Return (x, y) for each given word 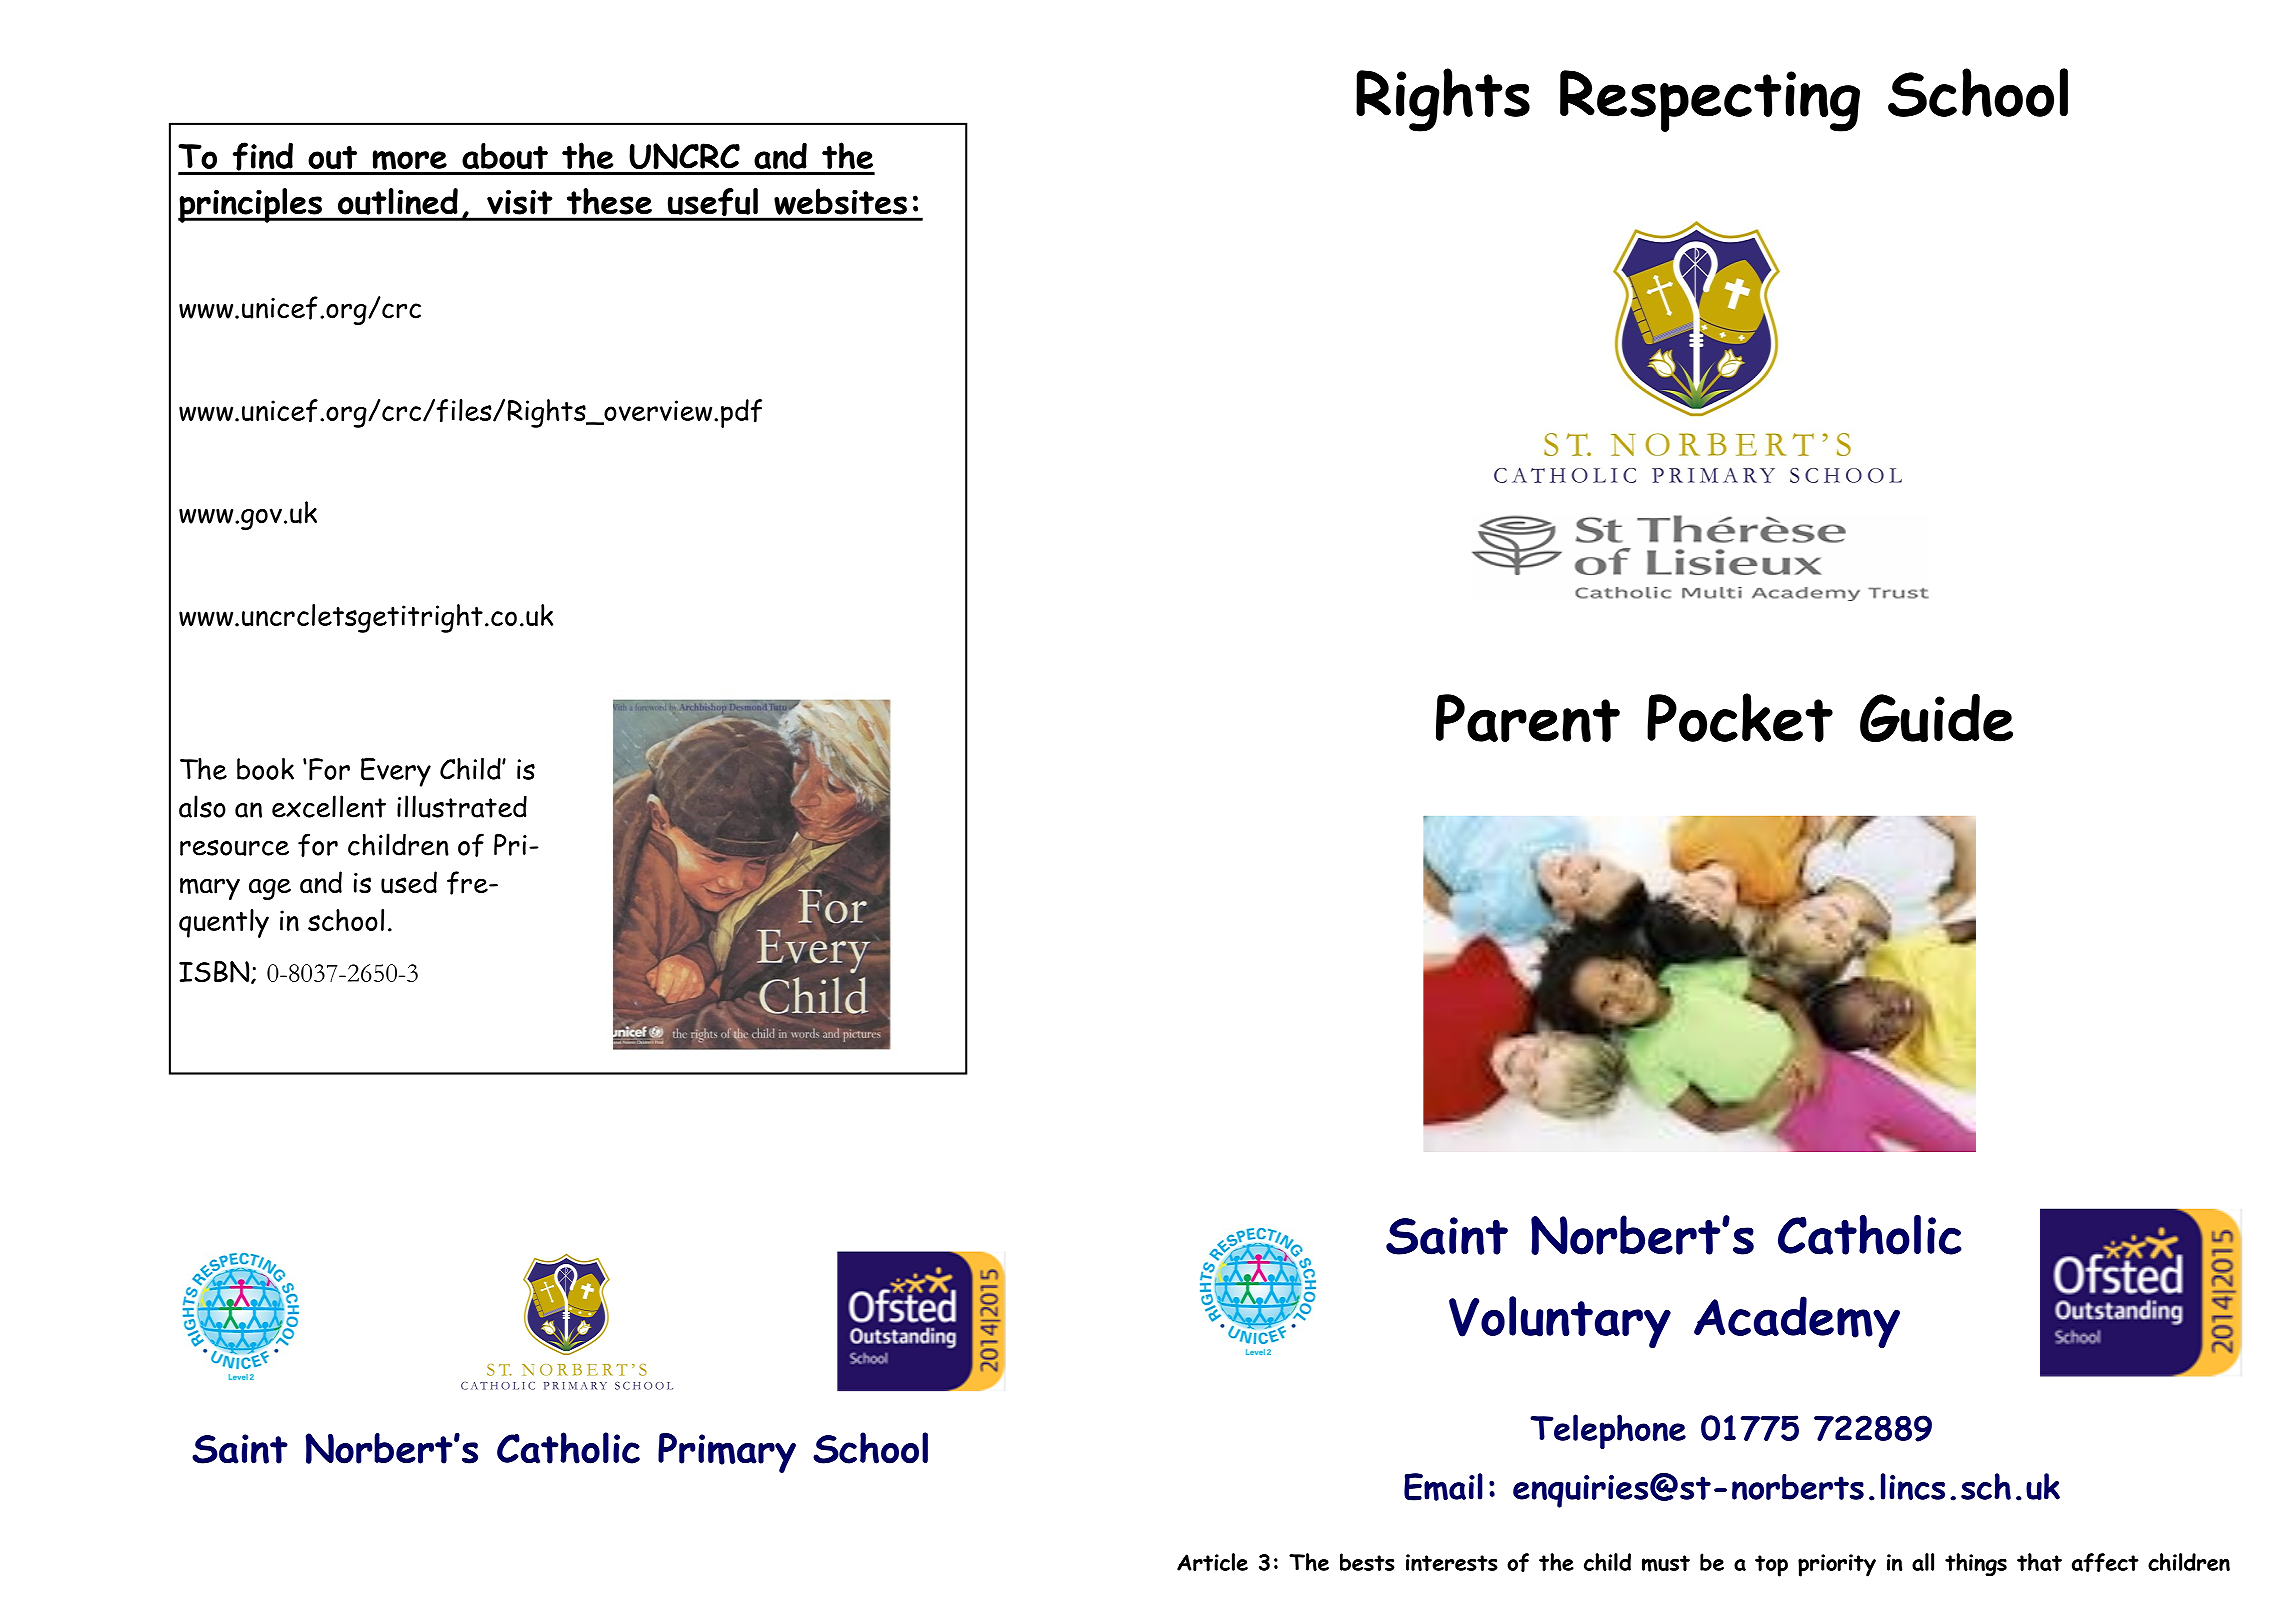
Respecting (1710, 101)
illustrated (462, 806)
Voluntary (1560, 1322)
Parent (1528, 718)
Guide (1936, 718)
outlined (398, 201)
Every (396, 772)
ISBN (215, 972)
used (409, 882)
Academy (1797, 1322)
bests (1367, 1562)
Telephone (1608, 1431)
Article (1212, 1562)
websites (840, 201)
